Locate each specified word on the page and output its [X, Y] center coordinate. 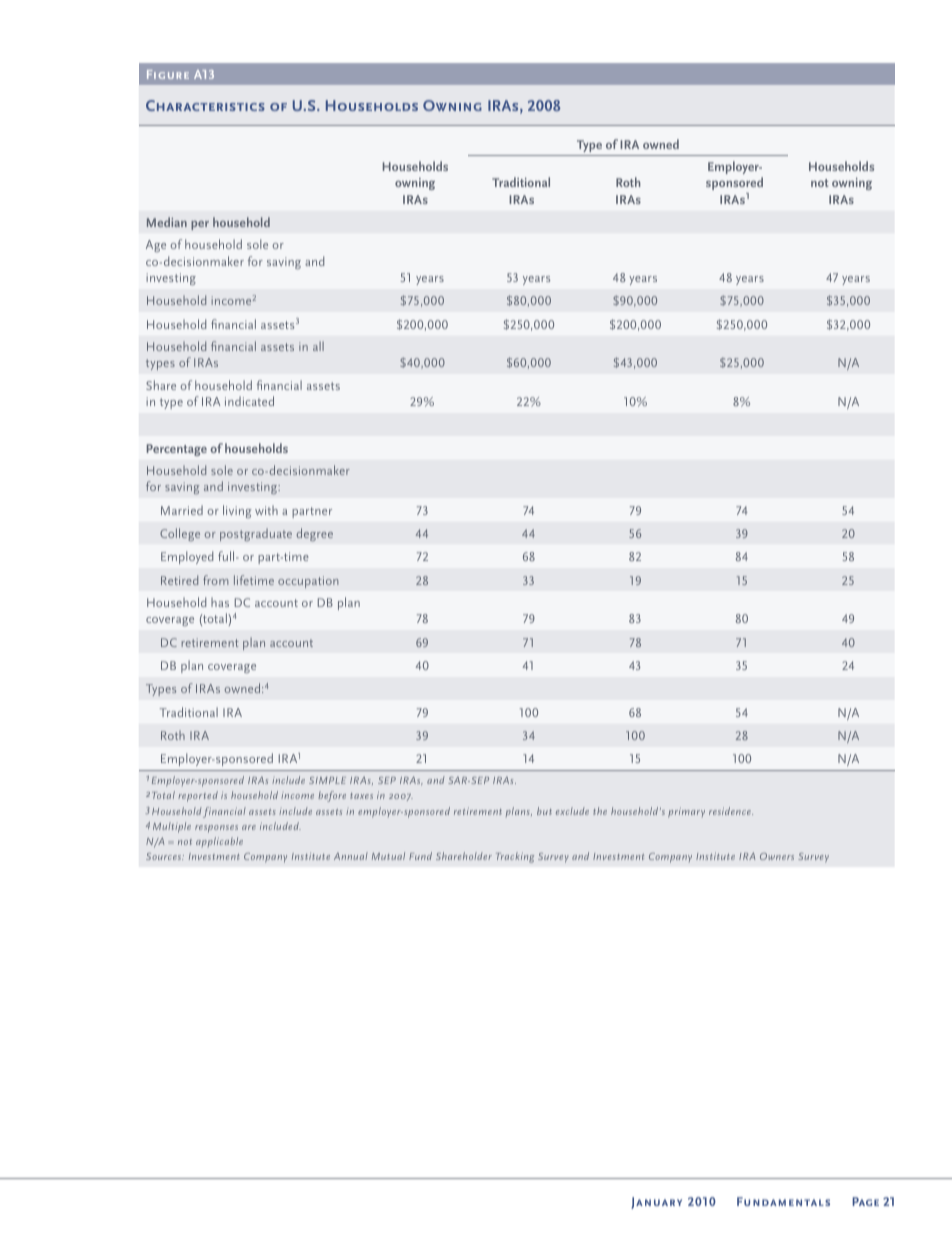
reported [198, 796]
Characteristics [205, 105]
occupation [308, 582]
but [544, 811]
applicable [219, 842]
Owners [777, 856]
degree [314, 534]
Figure [168, 74]
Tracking [515, 857]
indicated [249, 401]
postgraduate [256, 534]
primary [686, 812]
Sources [165, 856]
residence [731, 811]
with [266, 510]
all [318, 346]
